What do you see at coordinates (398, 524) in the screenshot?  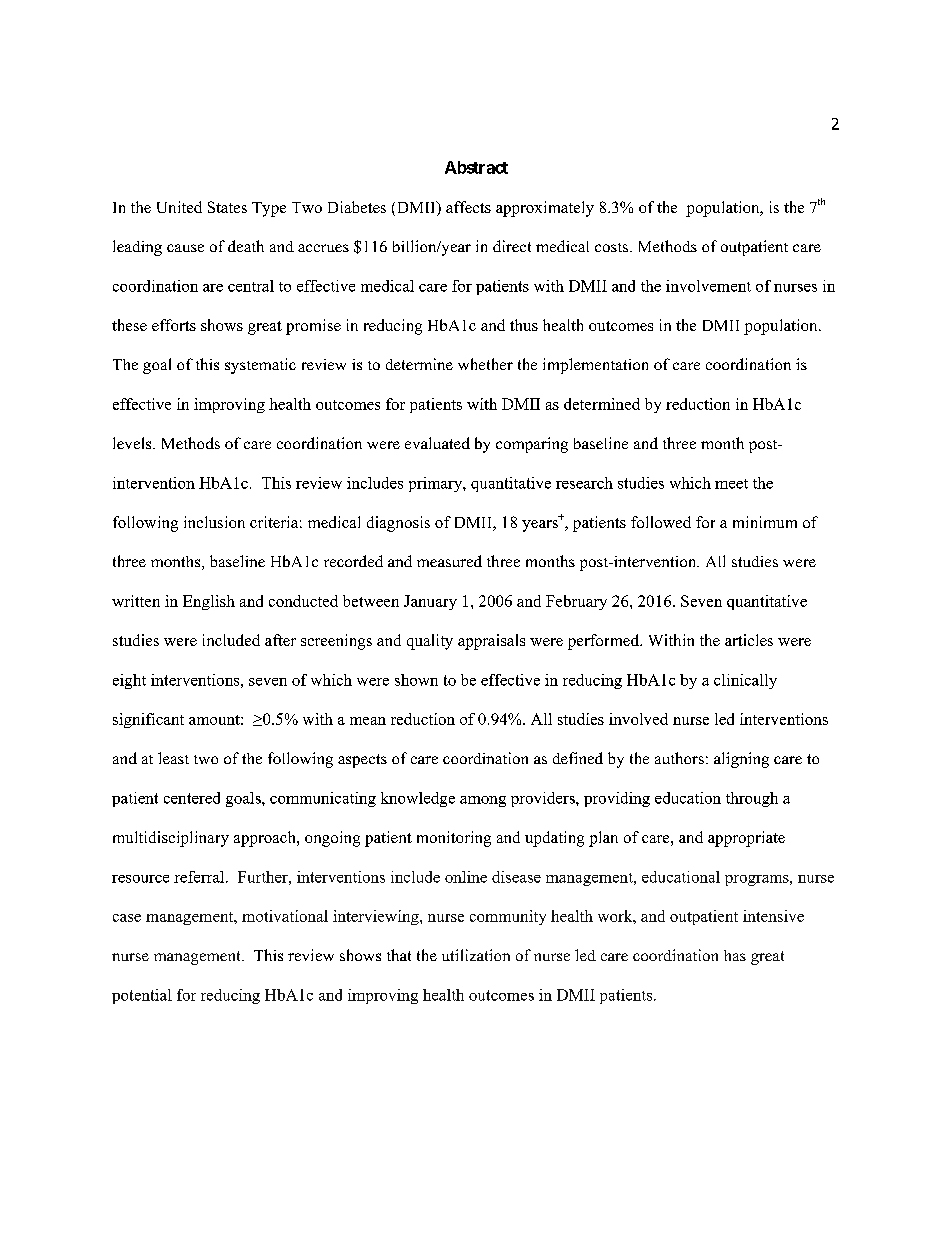 I see `diagnosis` at bounding box center [398, 524].
